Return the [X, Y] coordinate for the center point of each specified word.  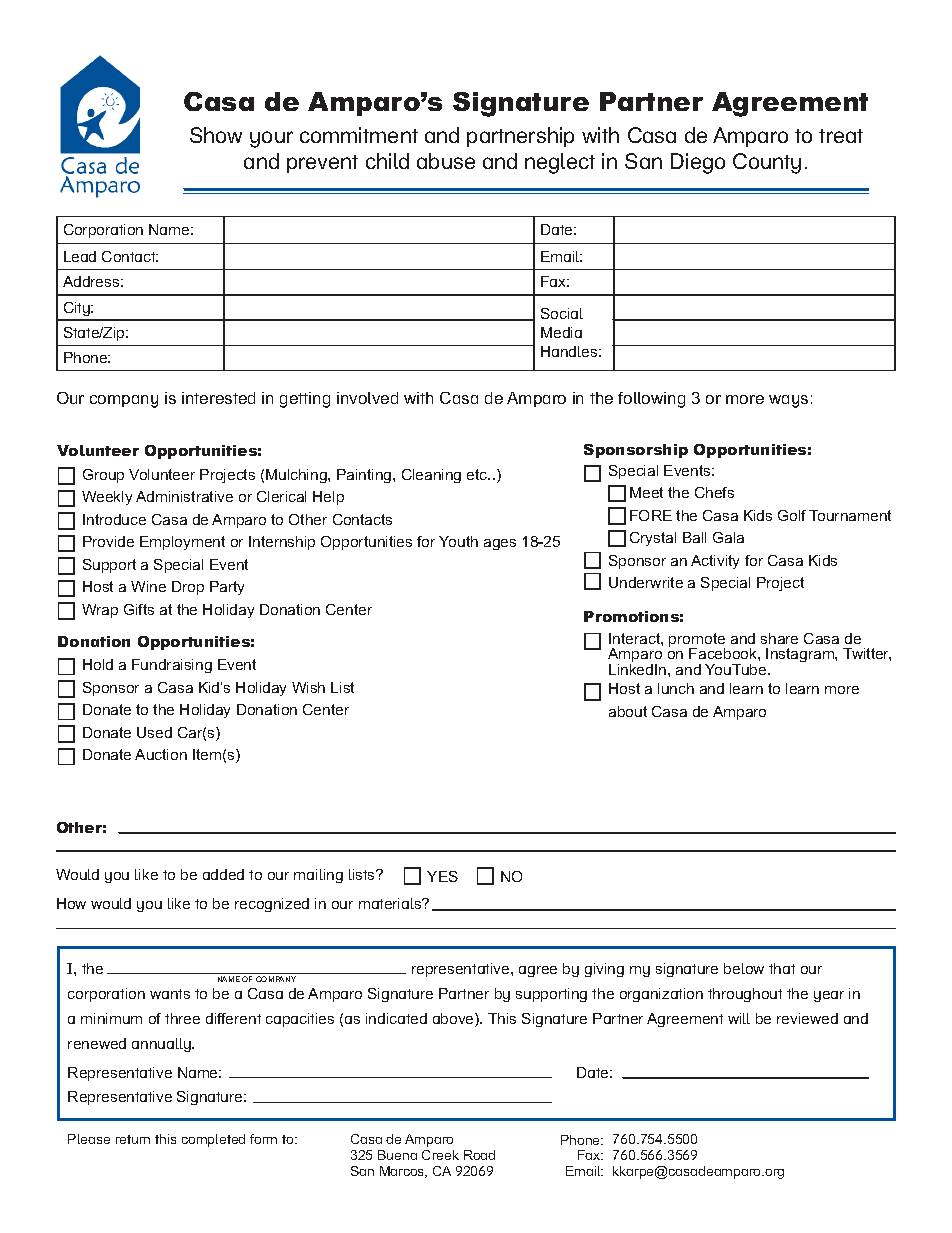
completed [213, 1140]
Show [216, 135]
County [767, 163]
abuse [446, 161]
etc [478, 474]
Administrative [184, 496]
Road [479, 1155]
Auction [161, 754]
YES [442, 876]
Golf [792, 515]
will [739, 1018]
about [628, 711]
